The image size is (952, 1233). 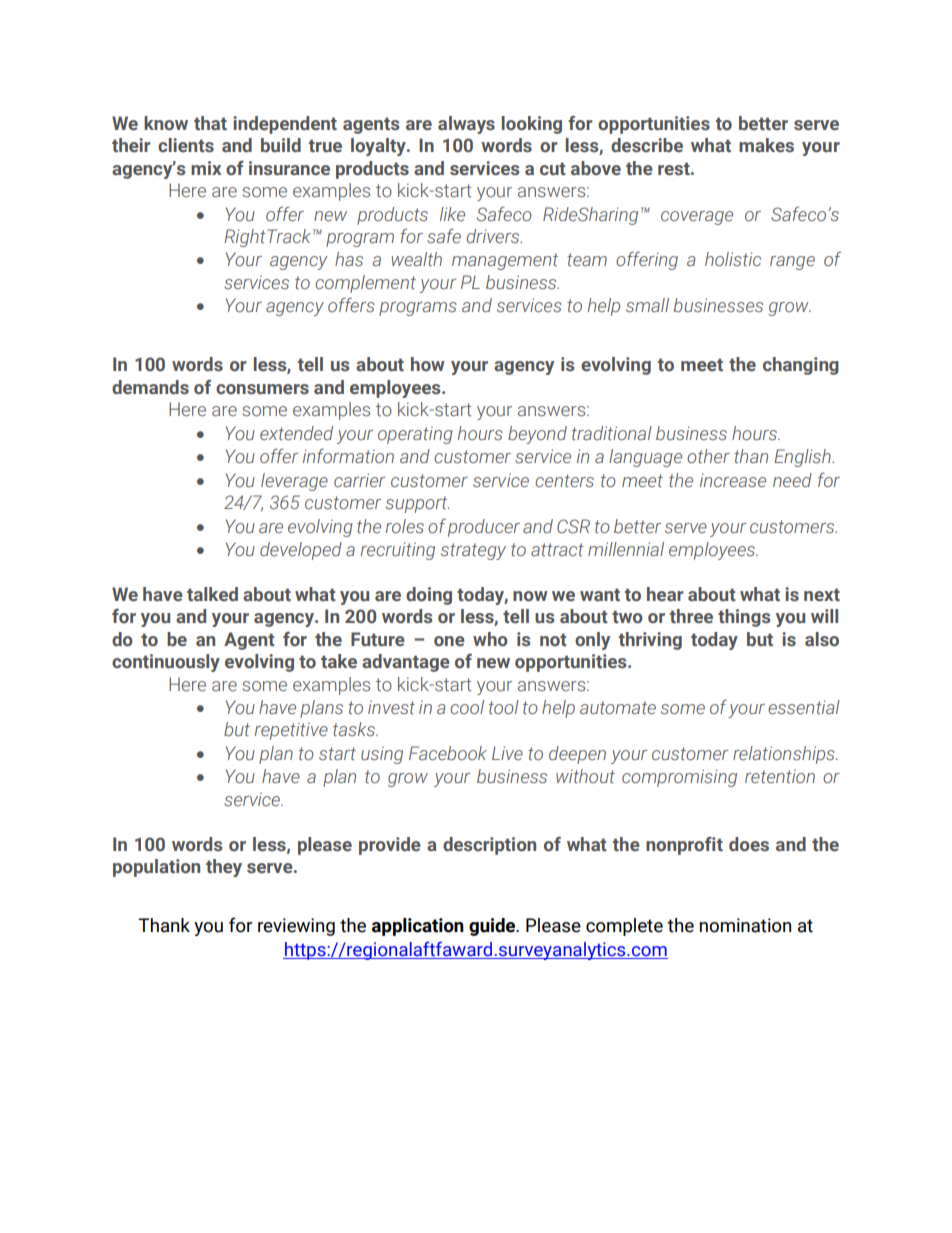 I want to click on cool, so click(x=467, y=707).
